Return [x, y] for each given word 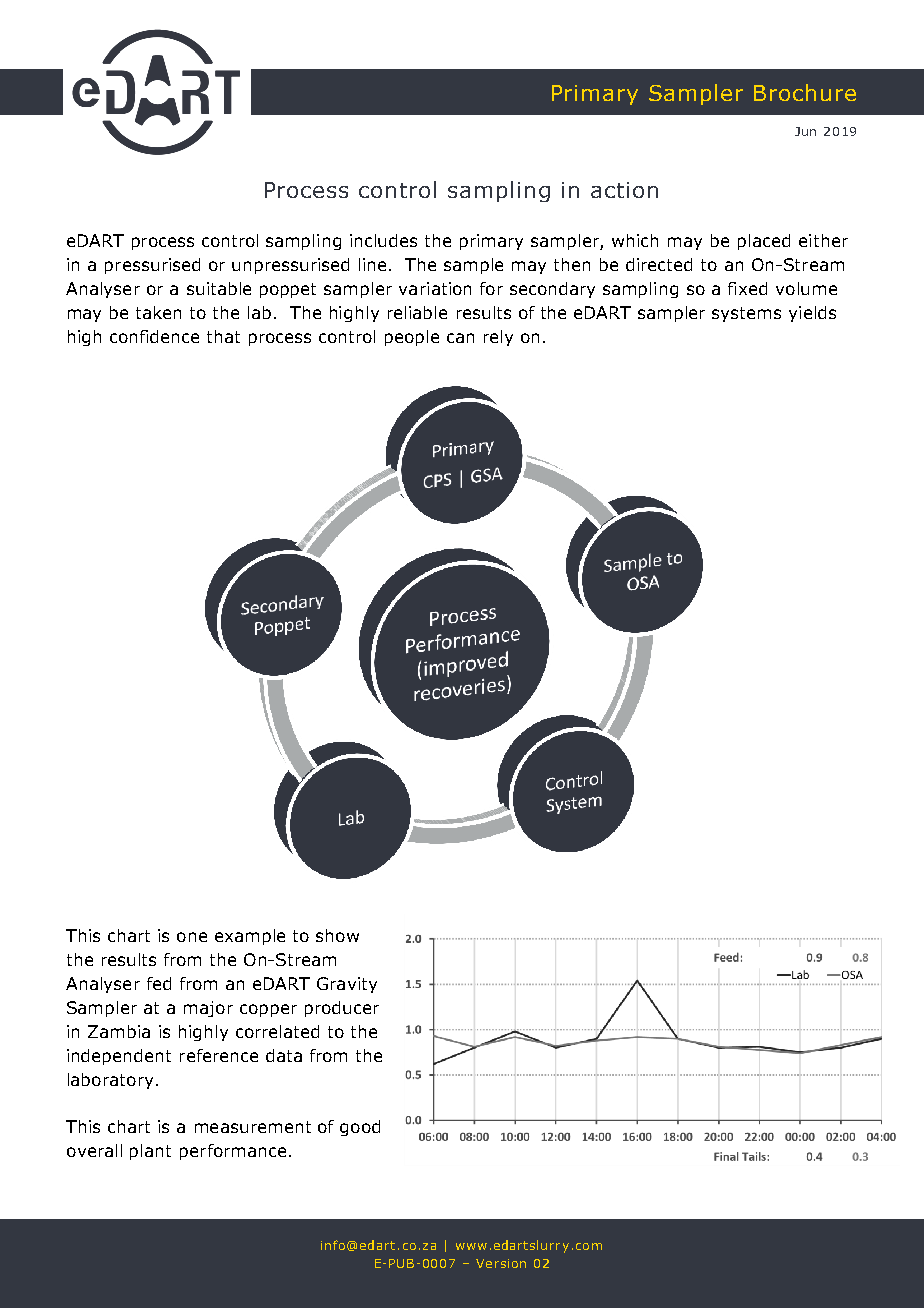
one [192, 937]
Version [501, 1263]
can [460, 338]
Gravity [347, 985]
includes [383, 240]
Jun [805, 131]
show [337, 935]
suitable [219, 288]
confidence [154, 336]
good [360, 1128]
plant [150, 1152]
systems [746, 314]
